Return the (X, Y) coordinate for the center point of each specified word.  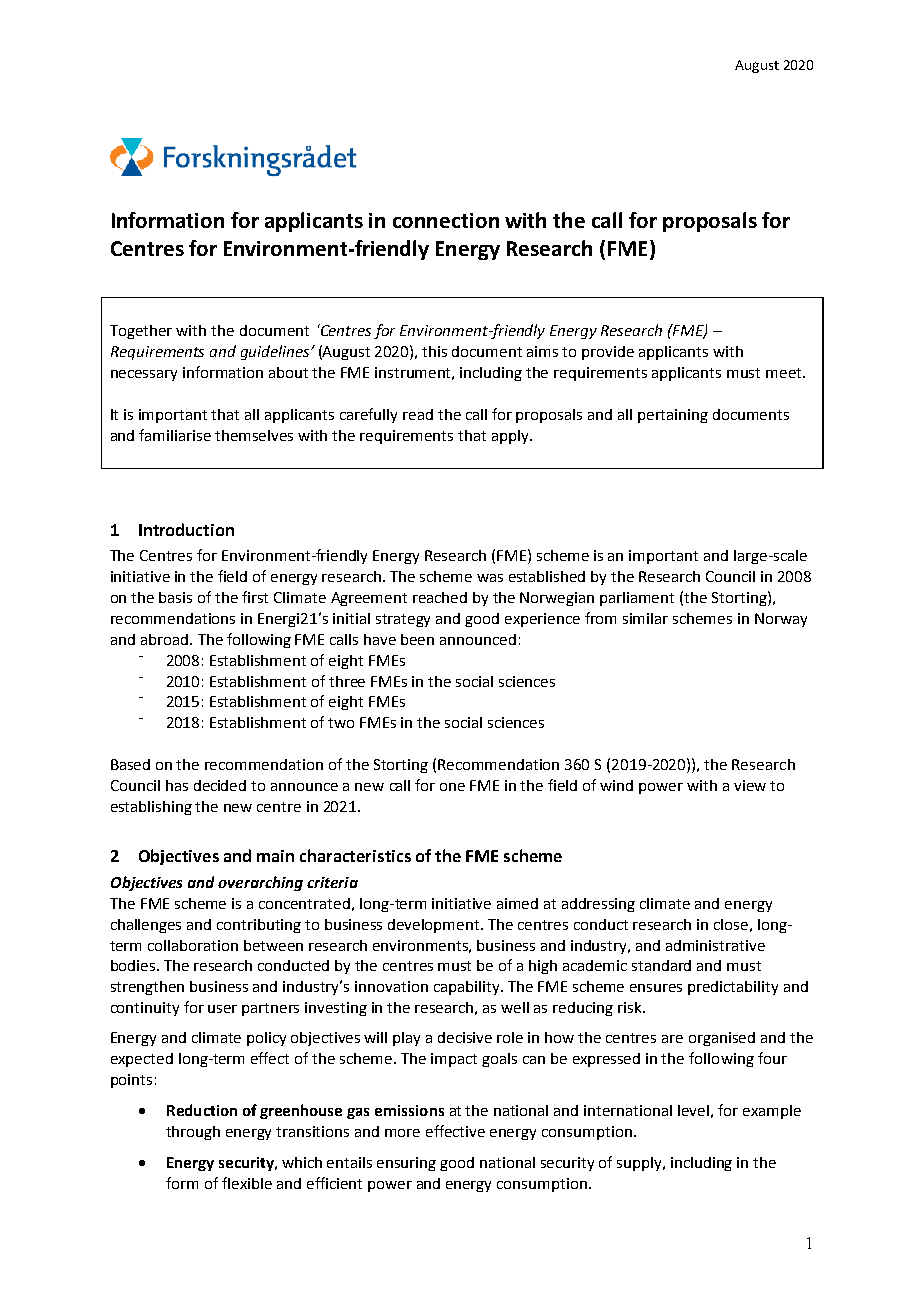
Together (141, 332)
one (452, 787)
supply (641, 1164)
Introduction (186, 529)
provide (608, 353)
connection (446, 220)
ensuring (406, 1164)
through (193, 1133)
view (750, 785)
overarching (260, 883)
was (490, 578)
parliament (637, 599)
